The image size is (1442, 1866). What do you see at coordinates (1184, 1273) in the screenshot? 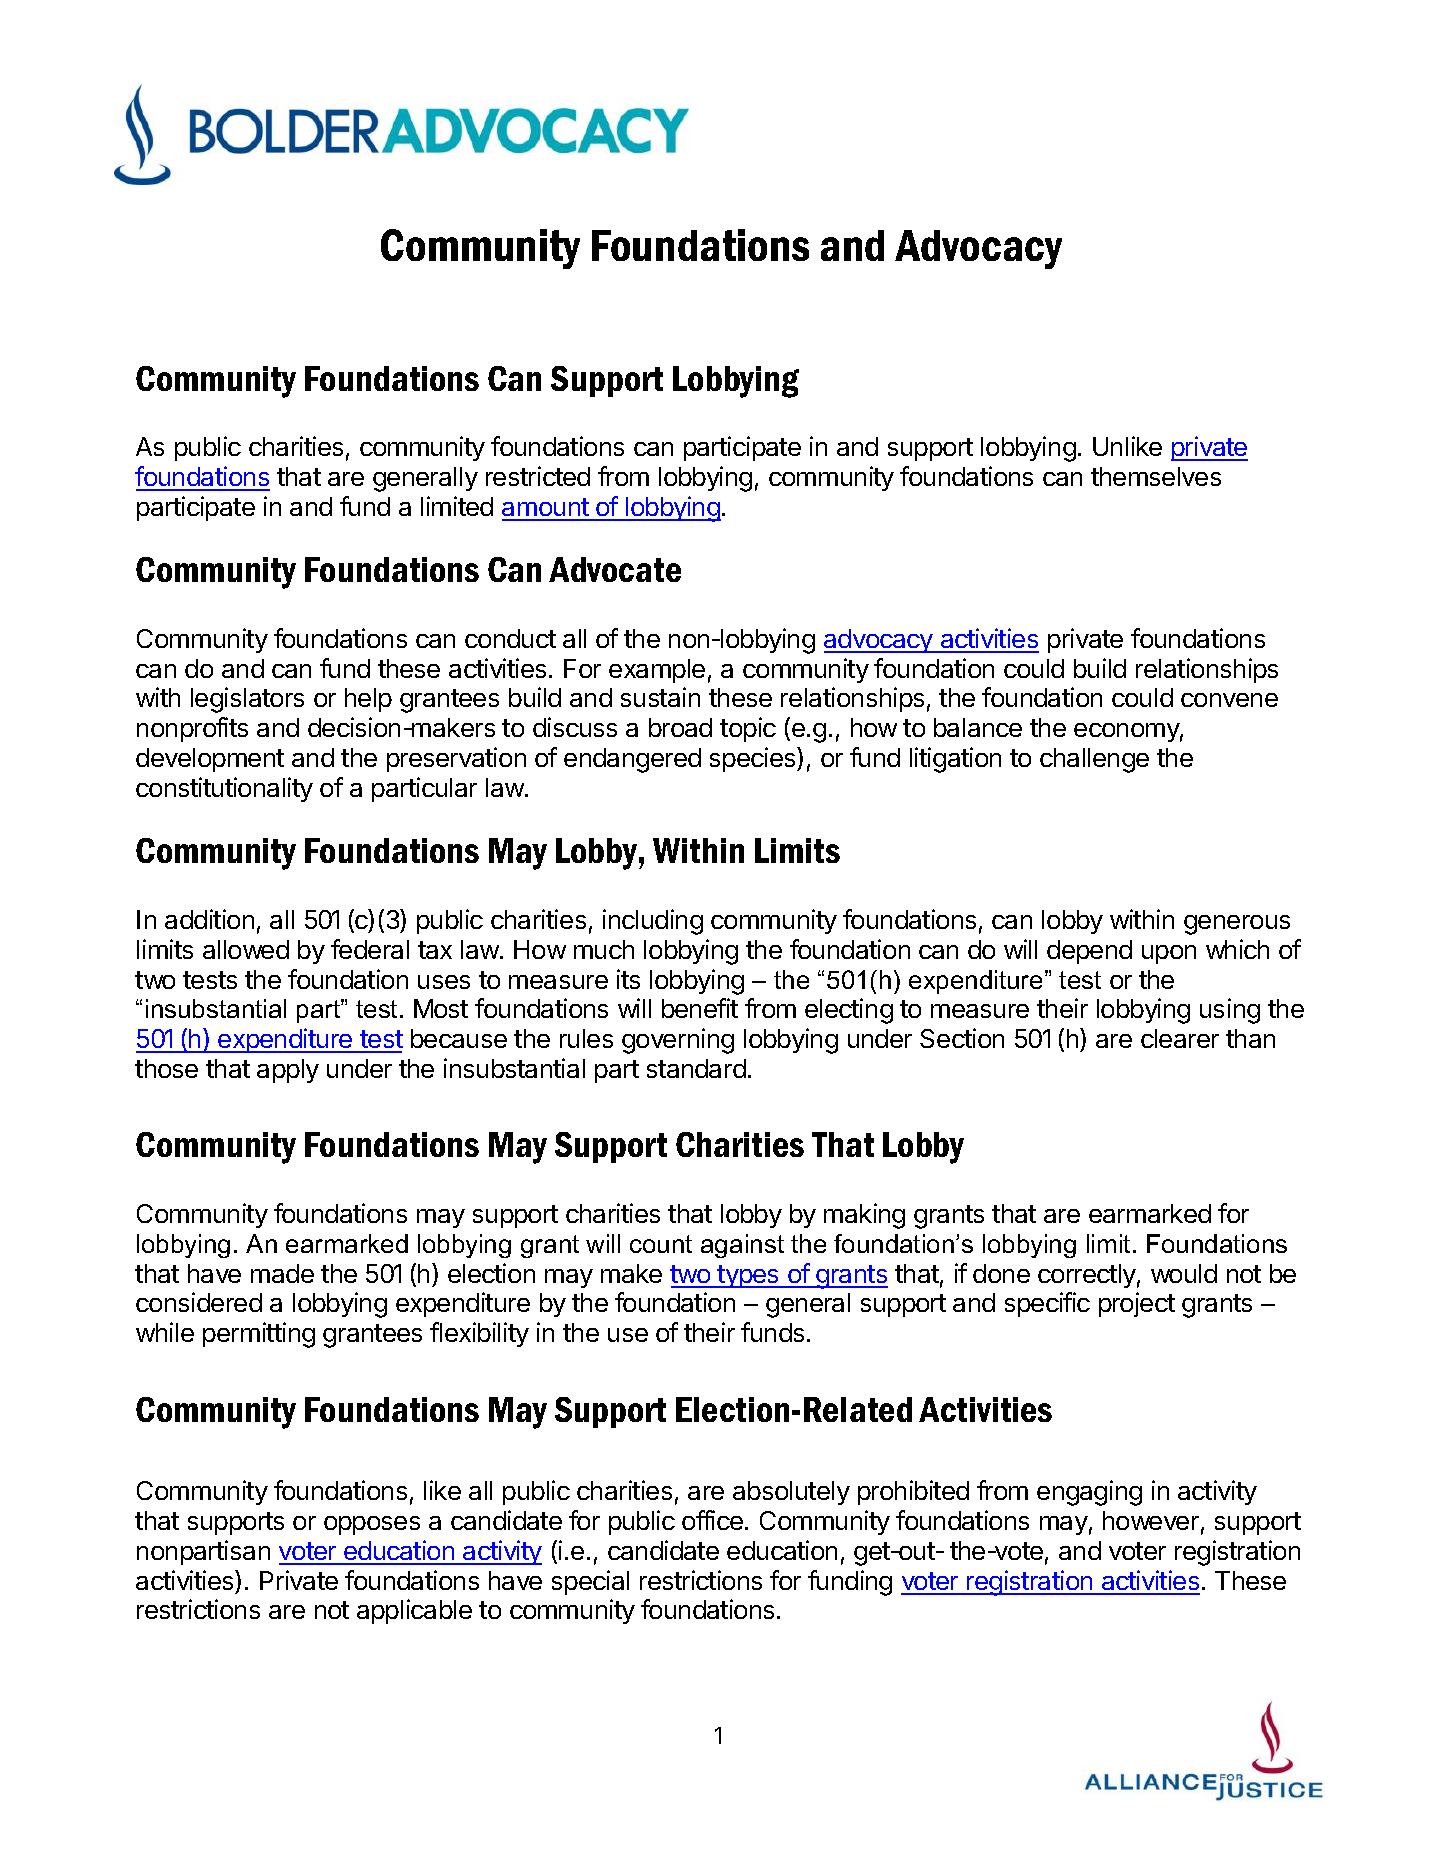
I see `would` at bounding box center [1184, 1273].
